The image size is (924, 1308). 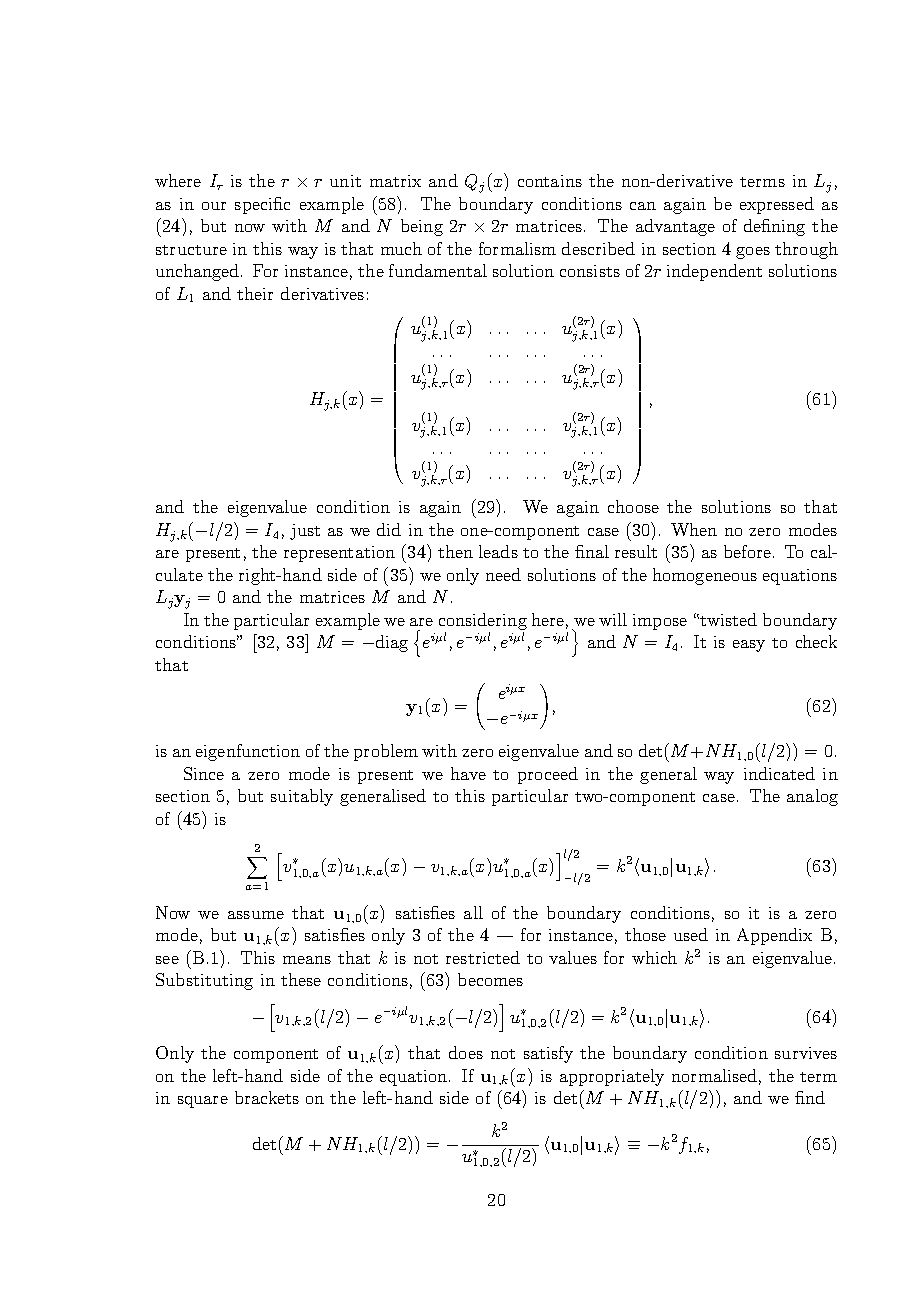 What do you see at coordinates (777, 205) in the image?
I see `expressed` at bounding box center [777, 205].
